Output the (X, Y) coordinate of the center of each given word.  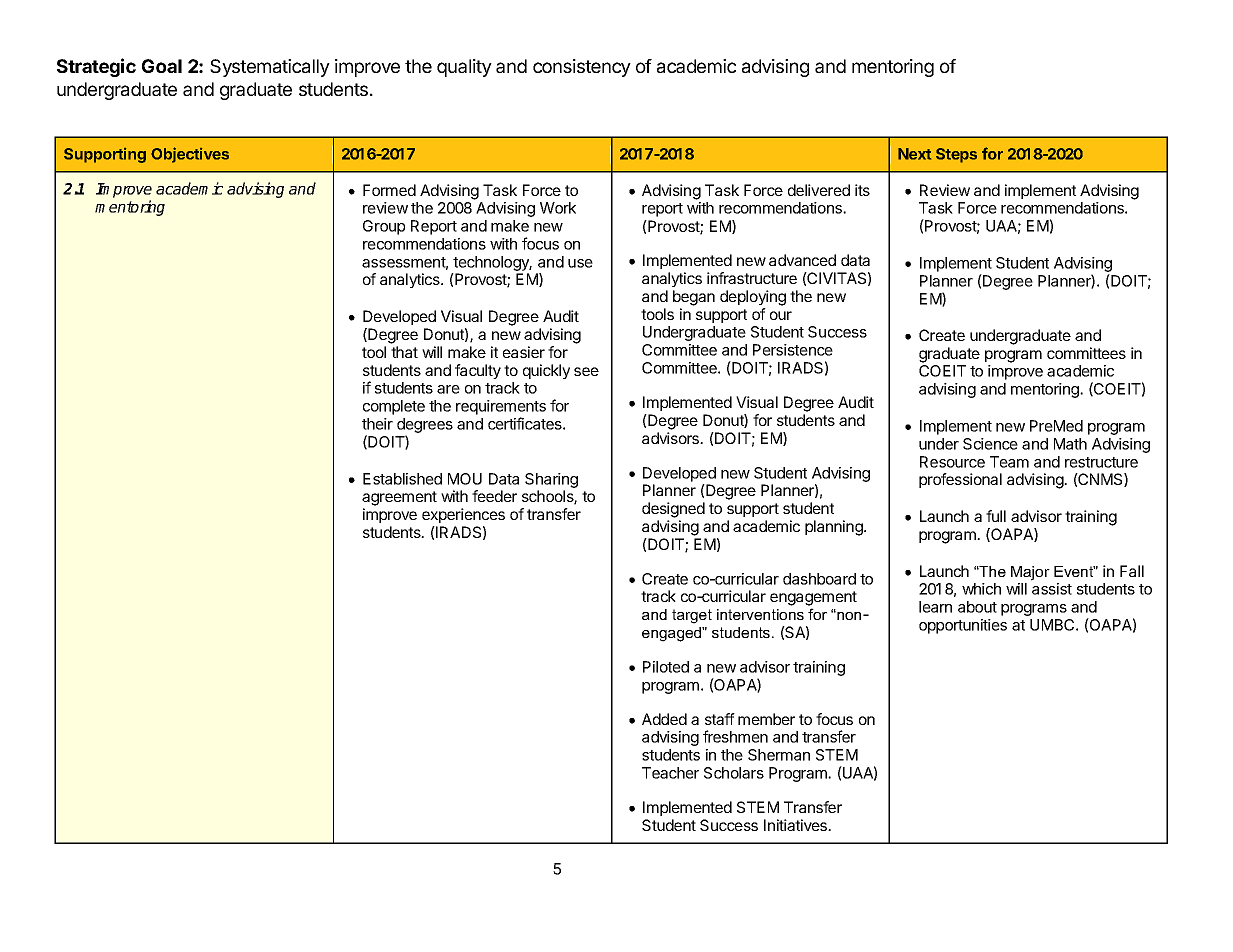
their (377, 424)
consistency (582, 68)
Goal (162, 66)
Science (990, 444)
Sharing (551, 480)
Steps (956, 155)
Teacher (670, 773)
